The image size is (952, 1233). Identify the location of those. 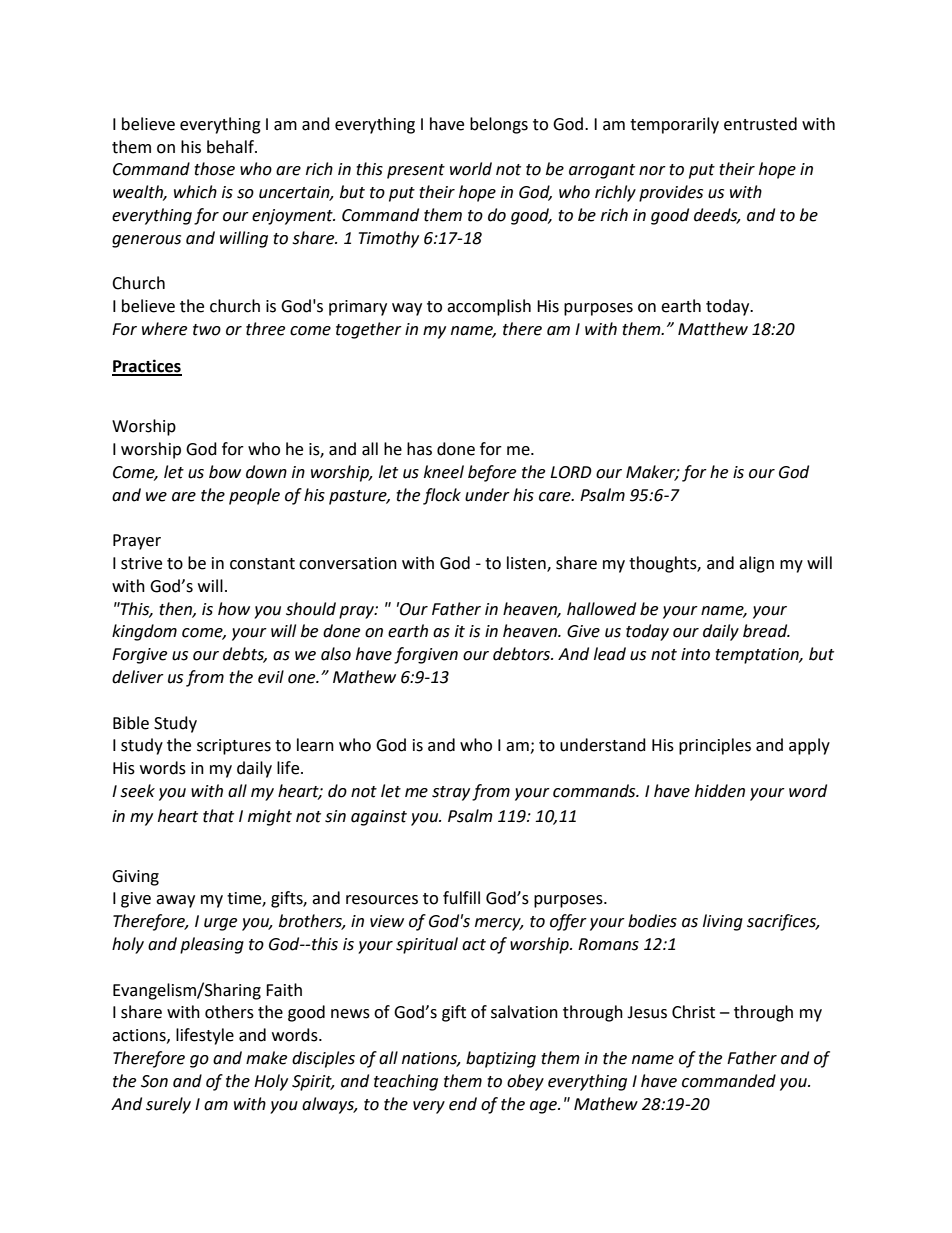
(214, 169).
